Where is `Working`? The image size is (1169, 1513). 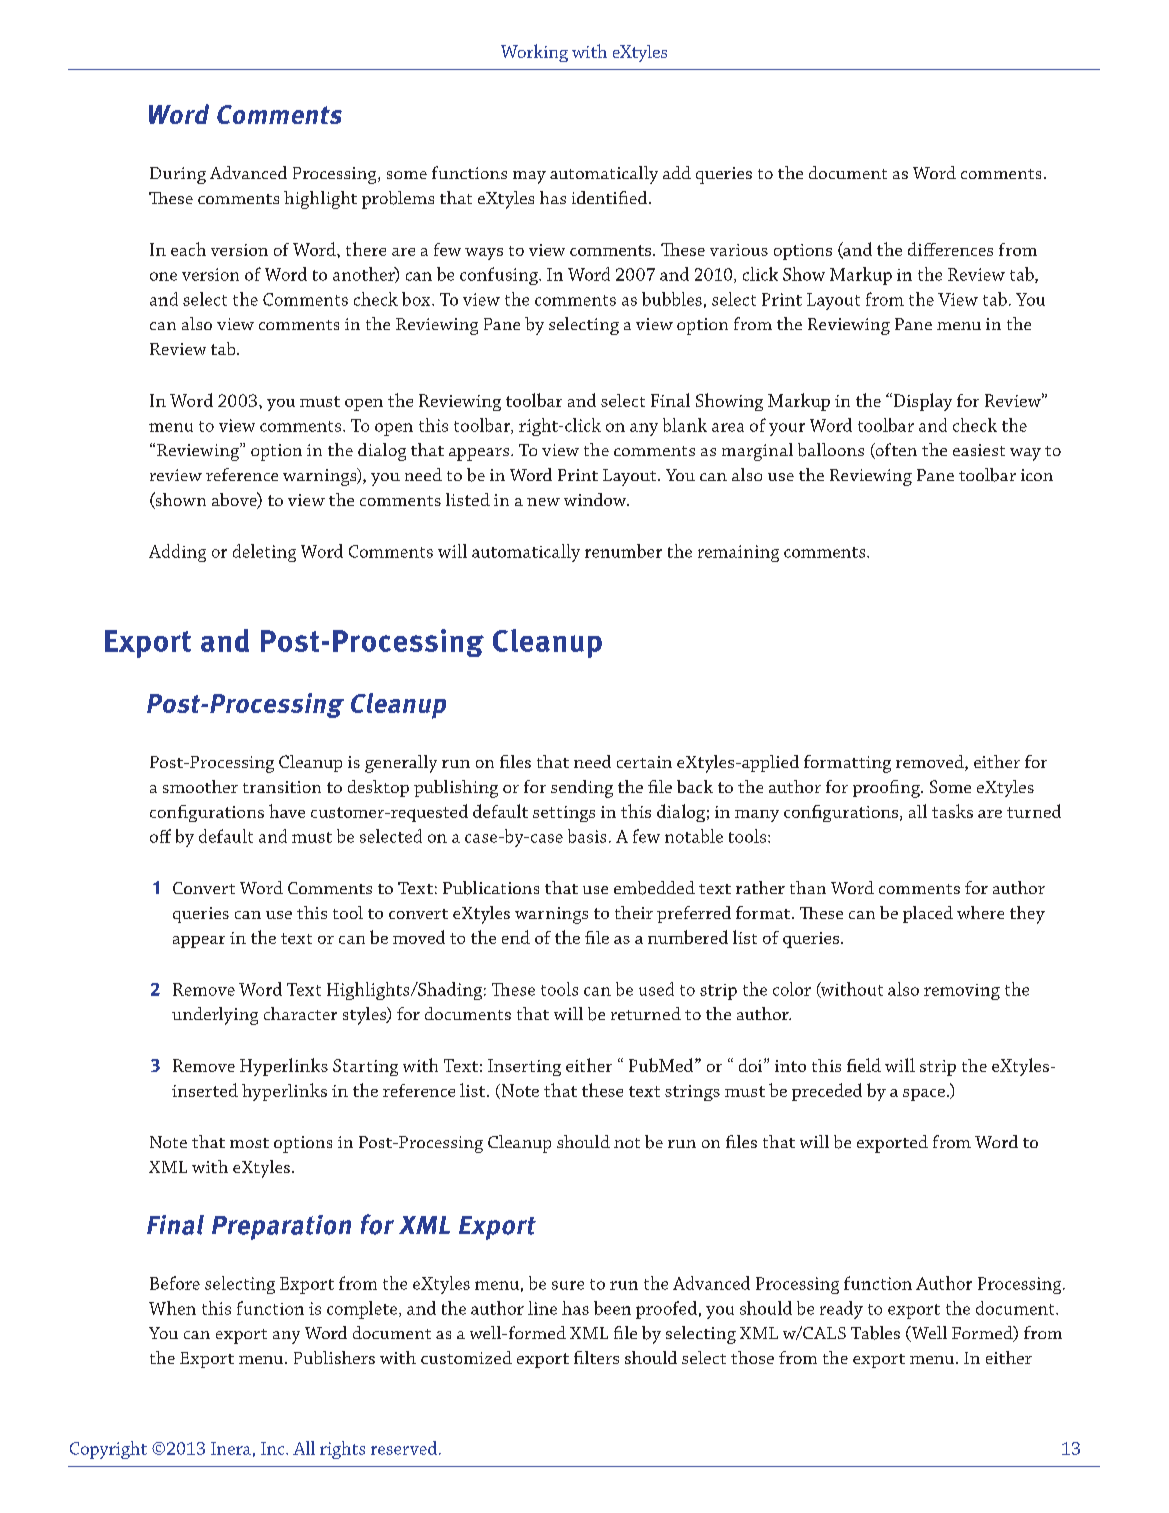
Working is located at coordinates (534, 53).
